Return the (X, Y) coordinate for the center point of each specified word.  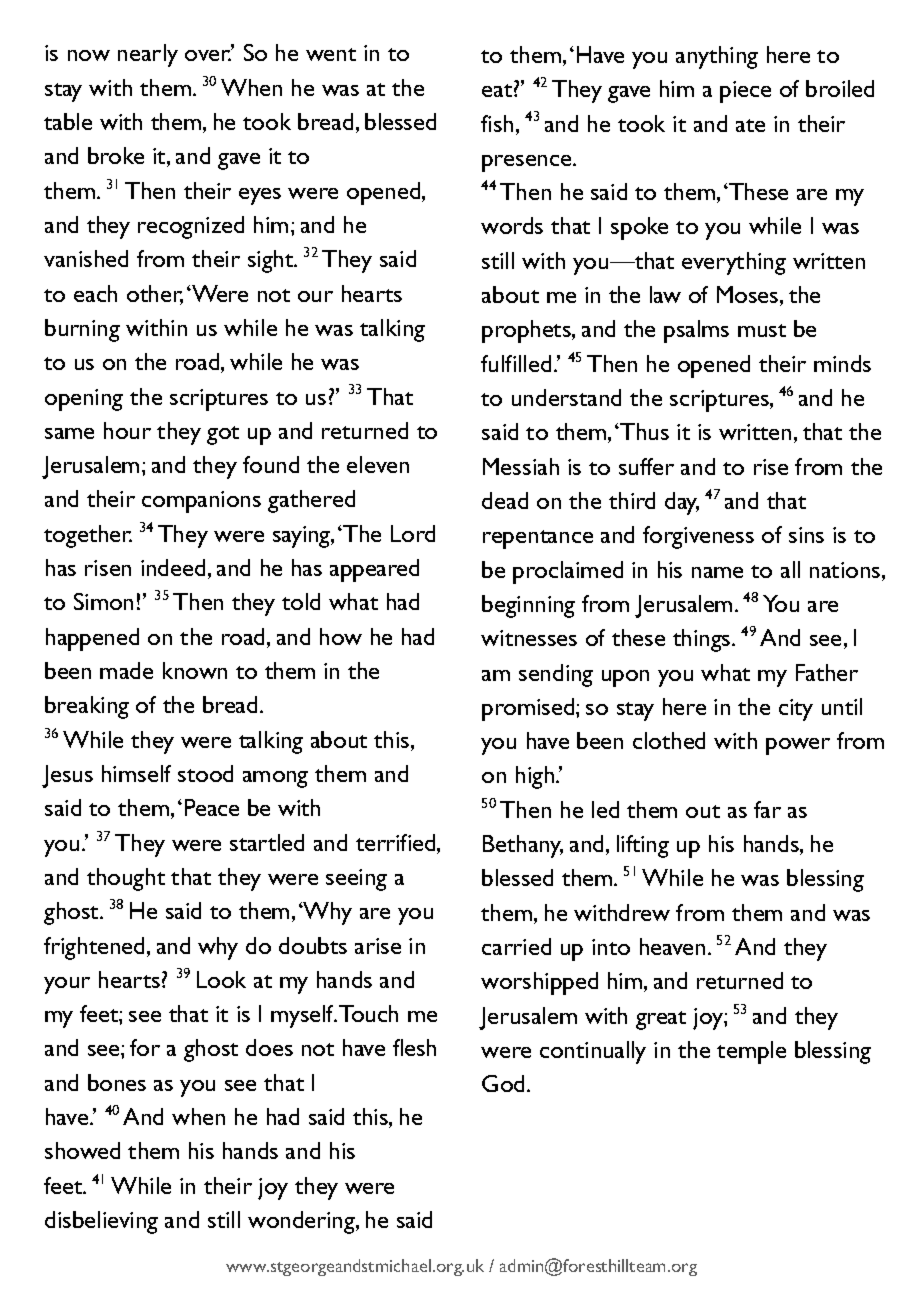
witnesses (529, 638)
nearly (148, 55)
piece (745, 92)
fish (497, 123)
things (703, 640)
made (126, 670)
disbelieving (101, 1222)
